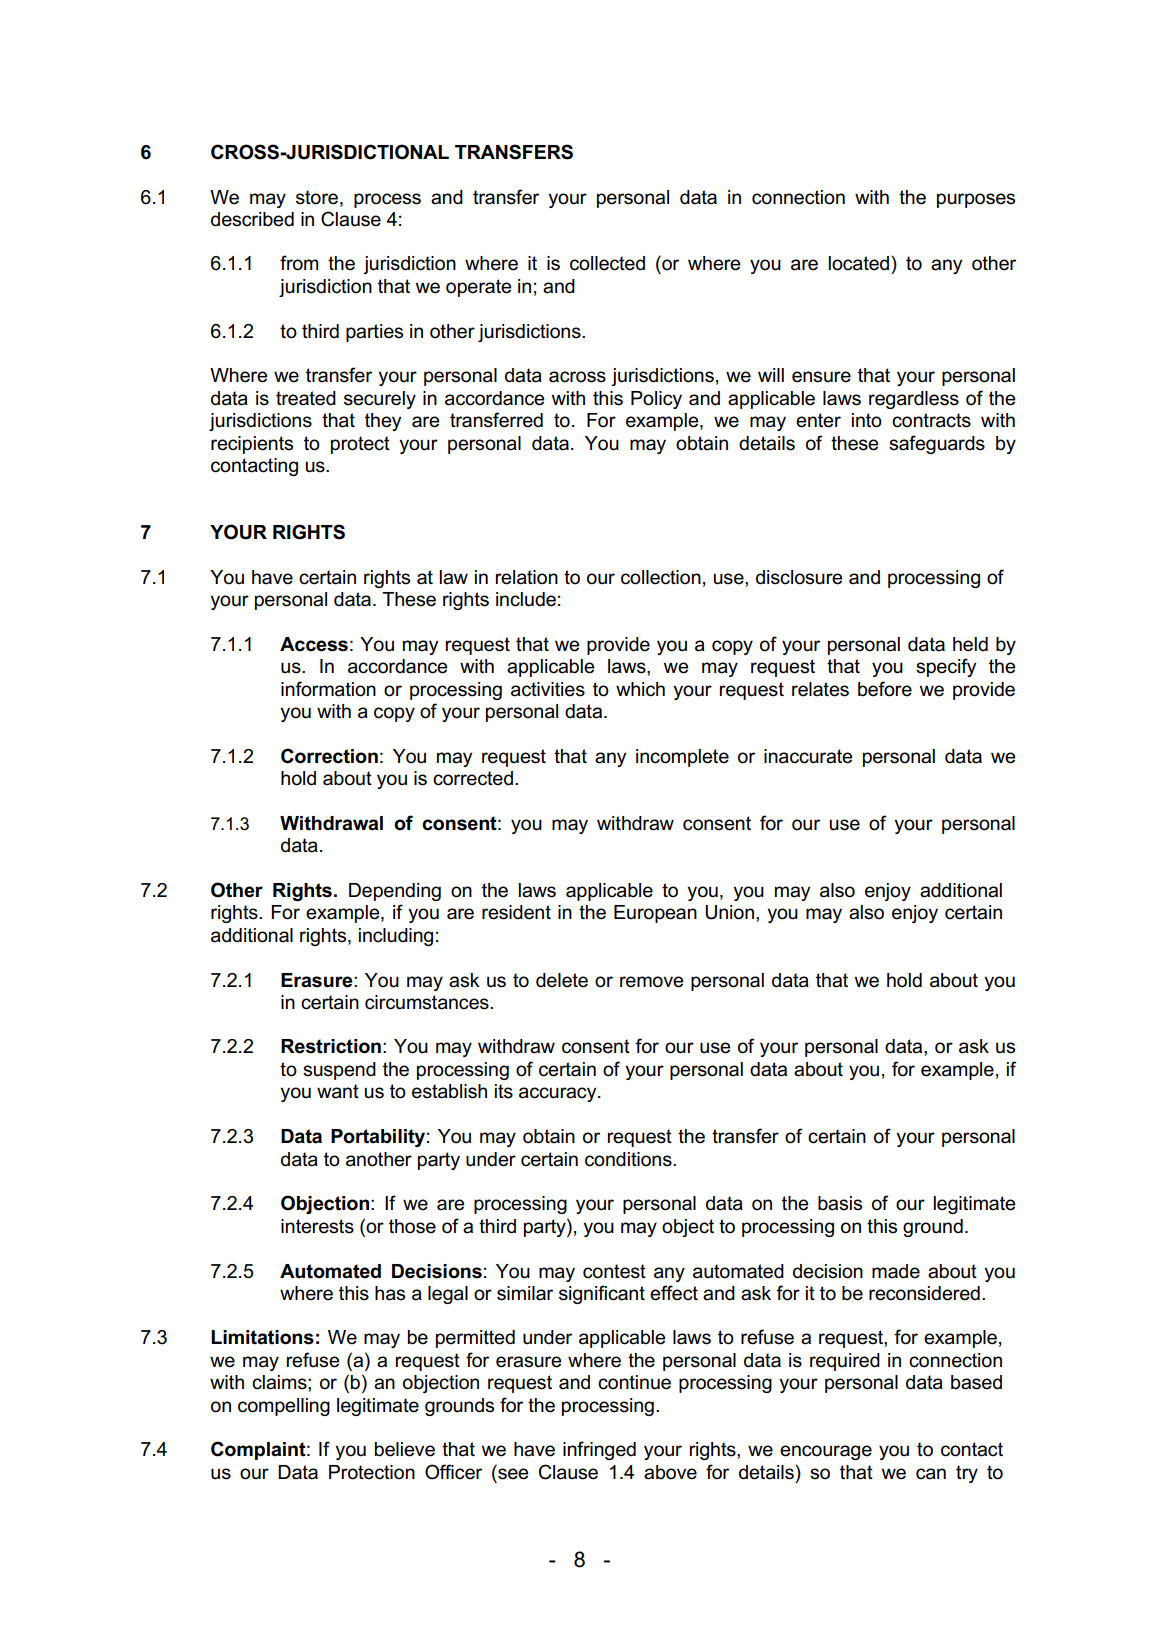  Describe the element at coordinates (284, 1407) in the page. I see `compelling` at that location.
